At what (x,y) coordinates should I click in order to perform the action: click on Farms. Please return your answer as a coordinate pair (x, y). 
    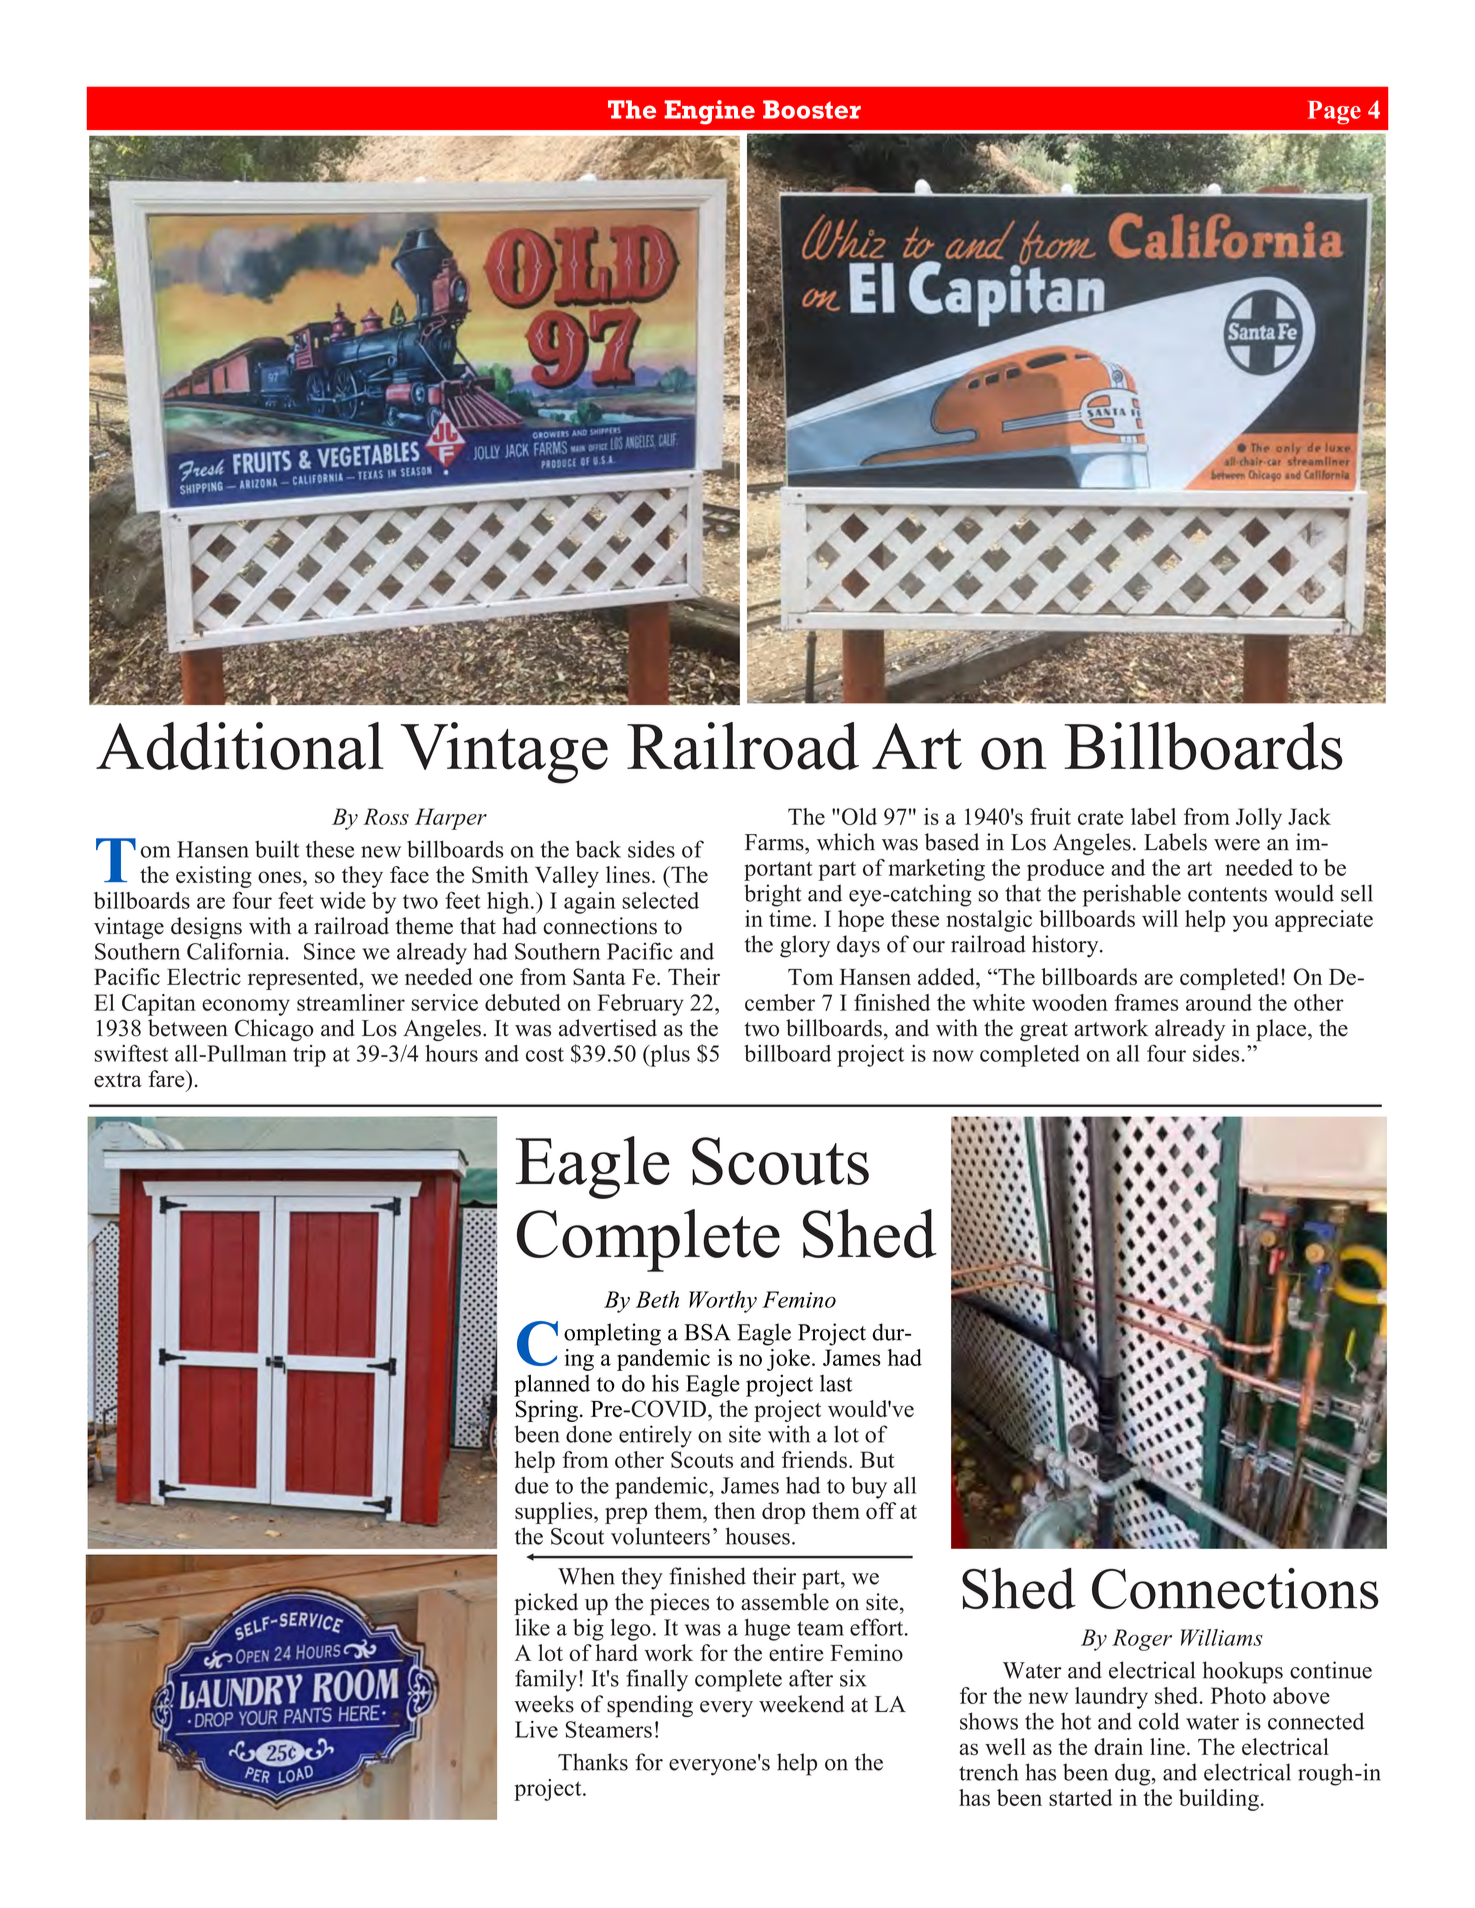
    Looking at the image, I should click on (775, 842).
